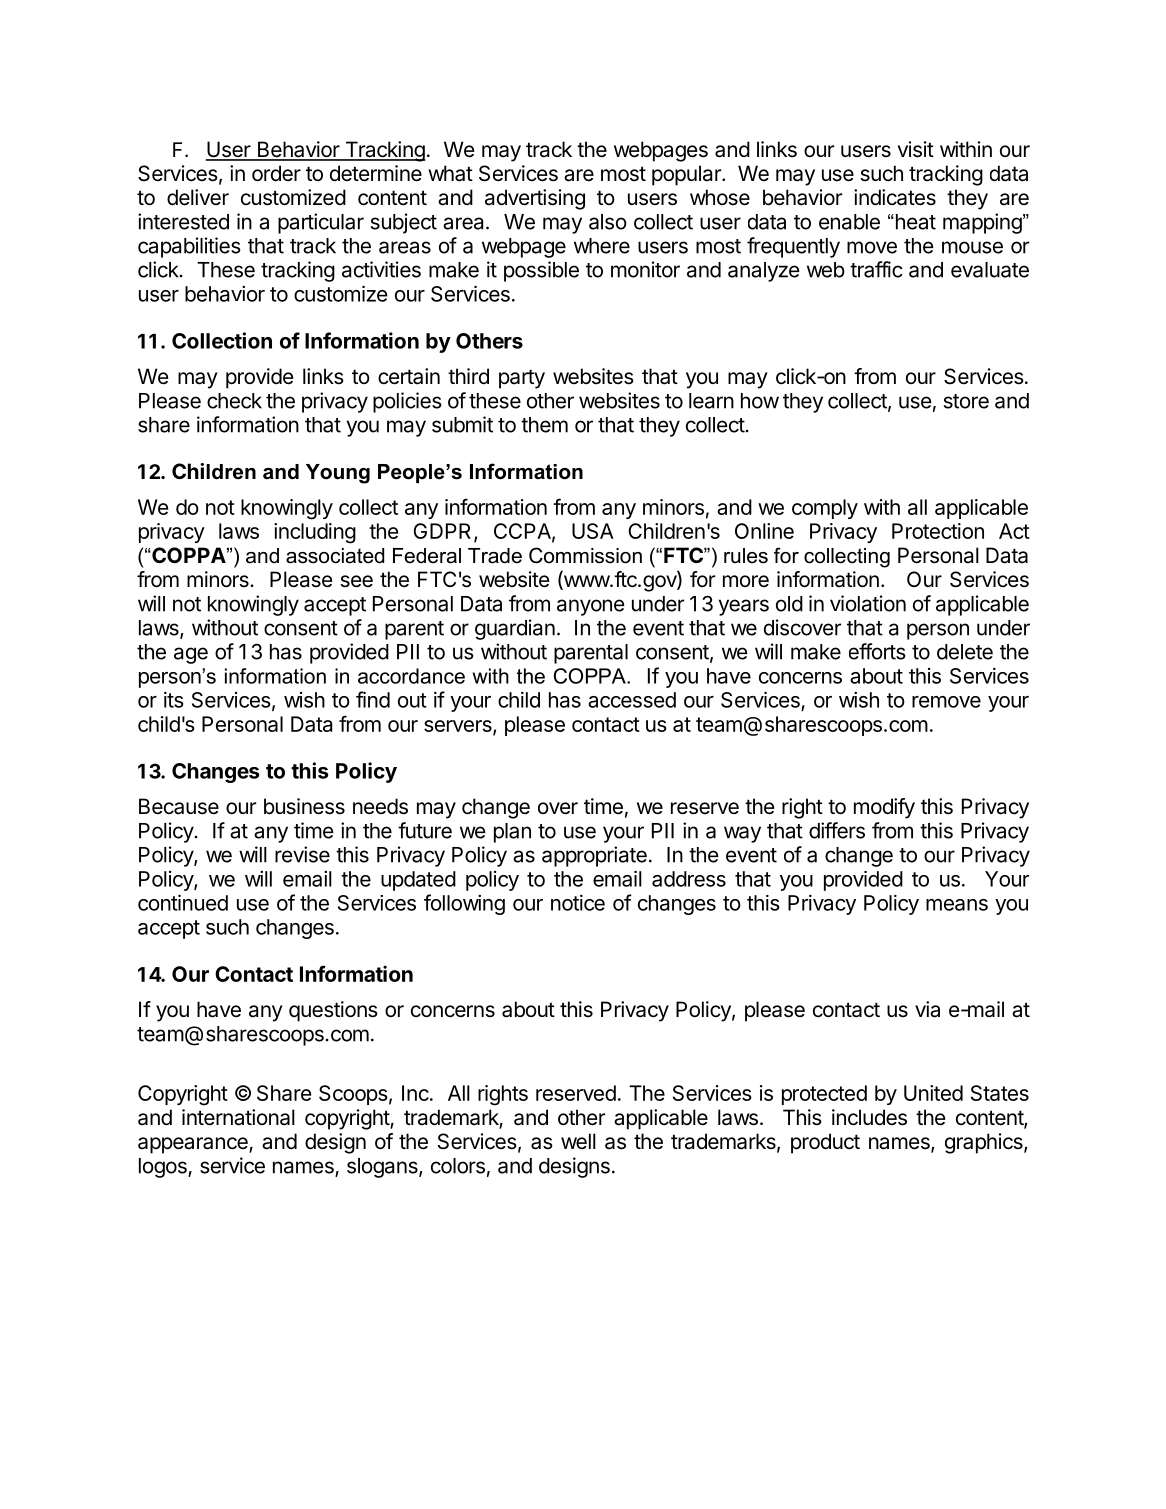  What do you see at coordinates (276, 173) in the screenshot?
I see `order` at bounding box center [276, 173].
